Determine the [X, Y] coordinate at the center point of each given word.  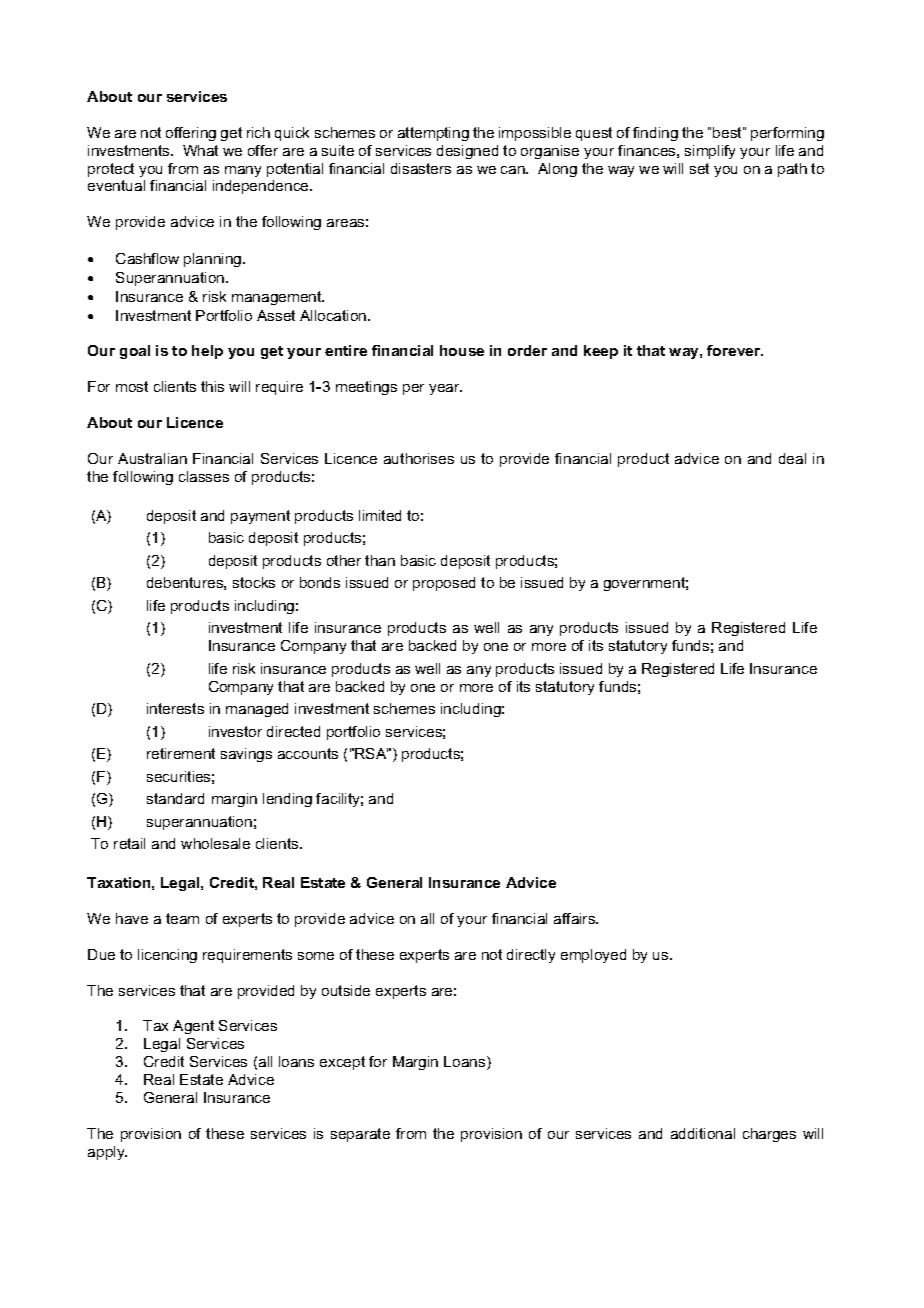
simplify [710, 152]
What [200, 150]
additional [703, 1133]
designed [467, 152]
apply [107, 1153]
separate [360, 1135]
